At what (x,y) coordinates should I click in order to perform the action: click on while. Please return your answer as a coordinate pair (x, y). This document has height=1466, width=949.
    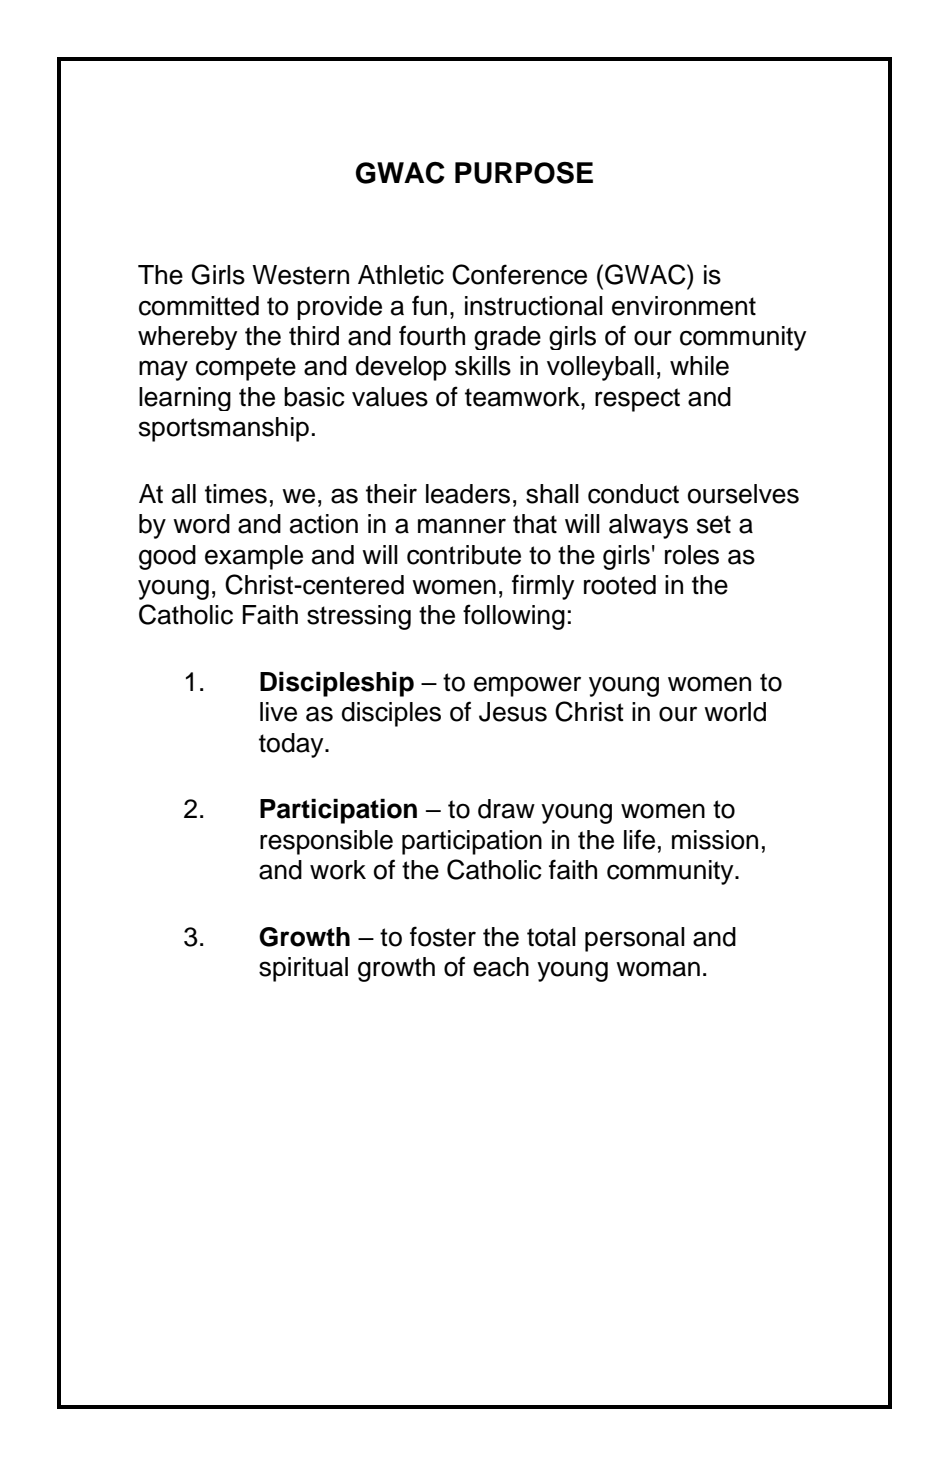
    Looking at the image, I should click on (699, 366).
